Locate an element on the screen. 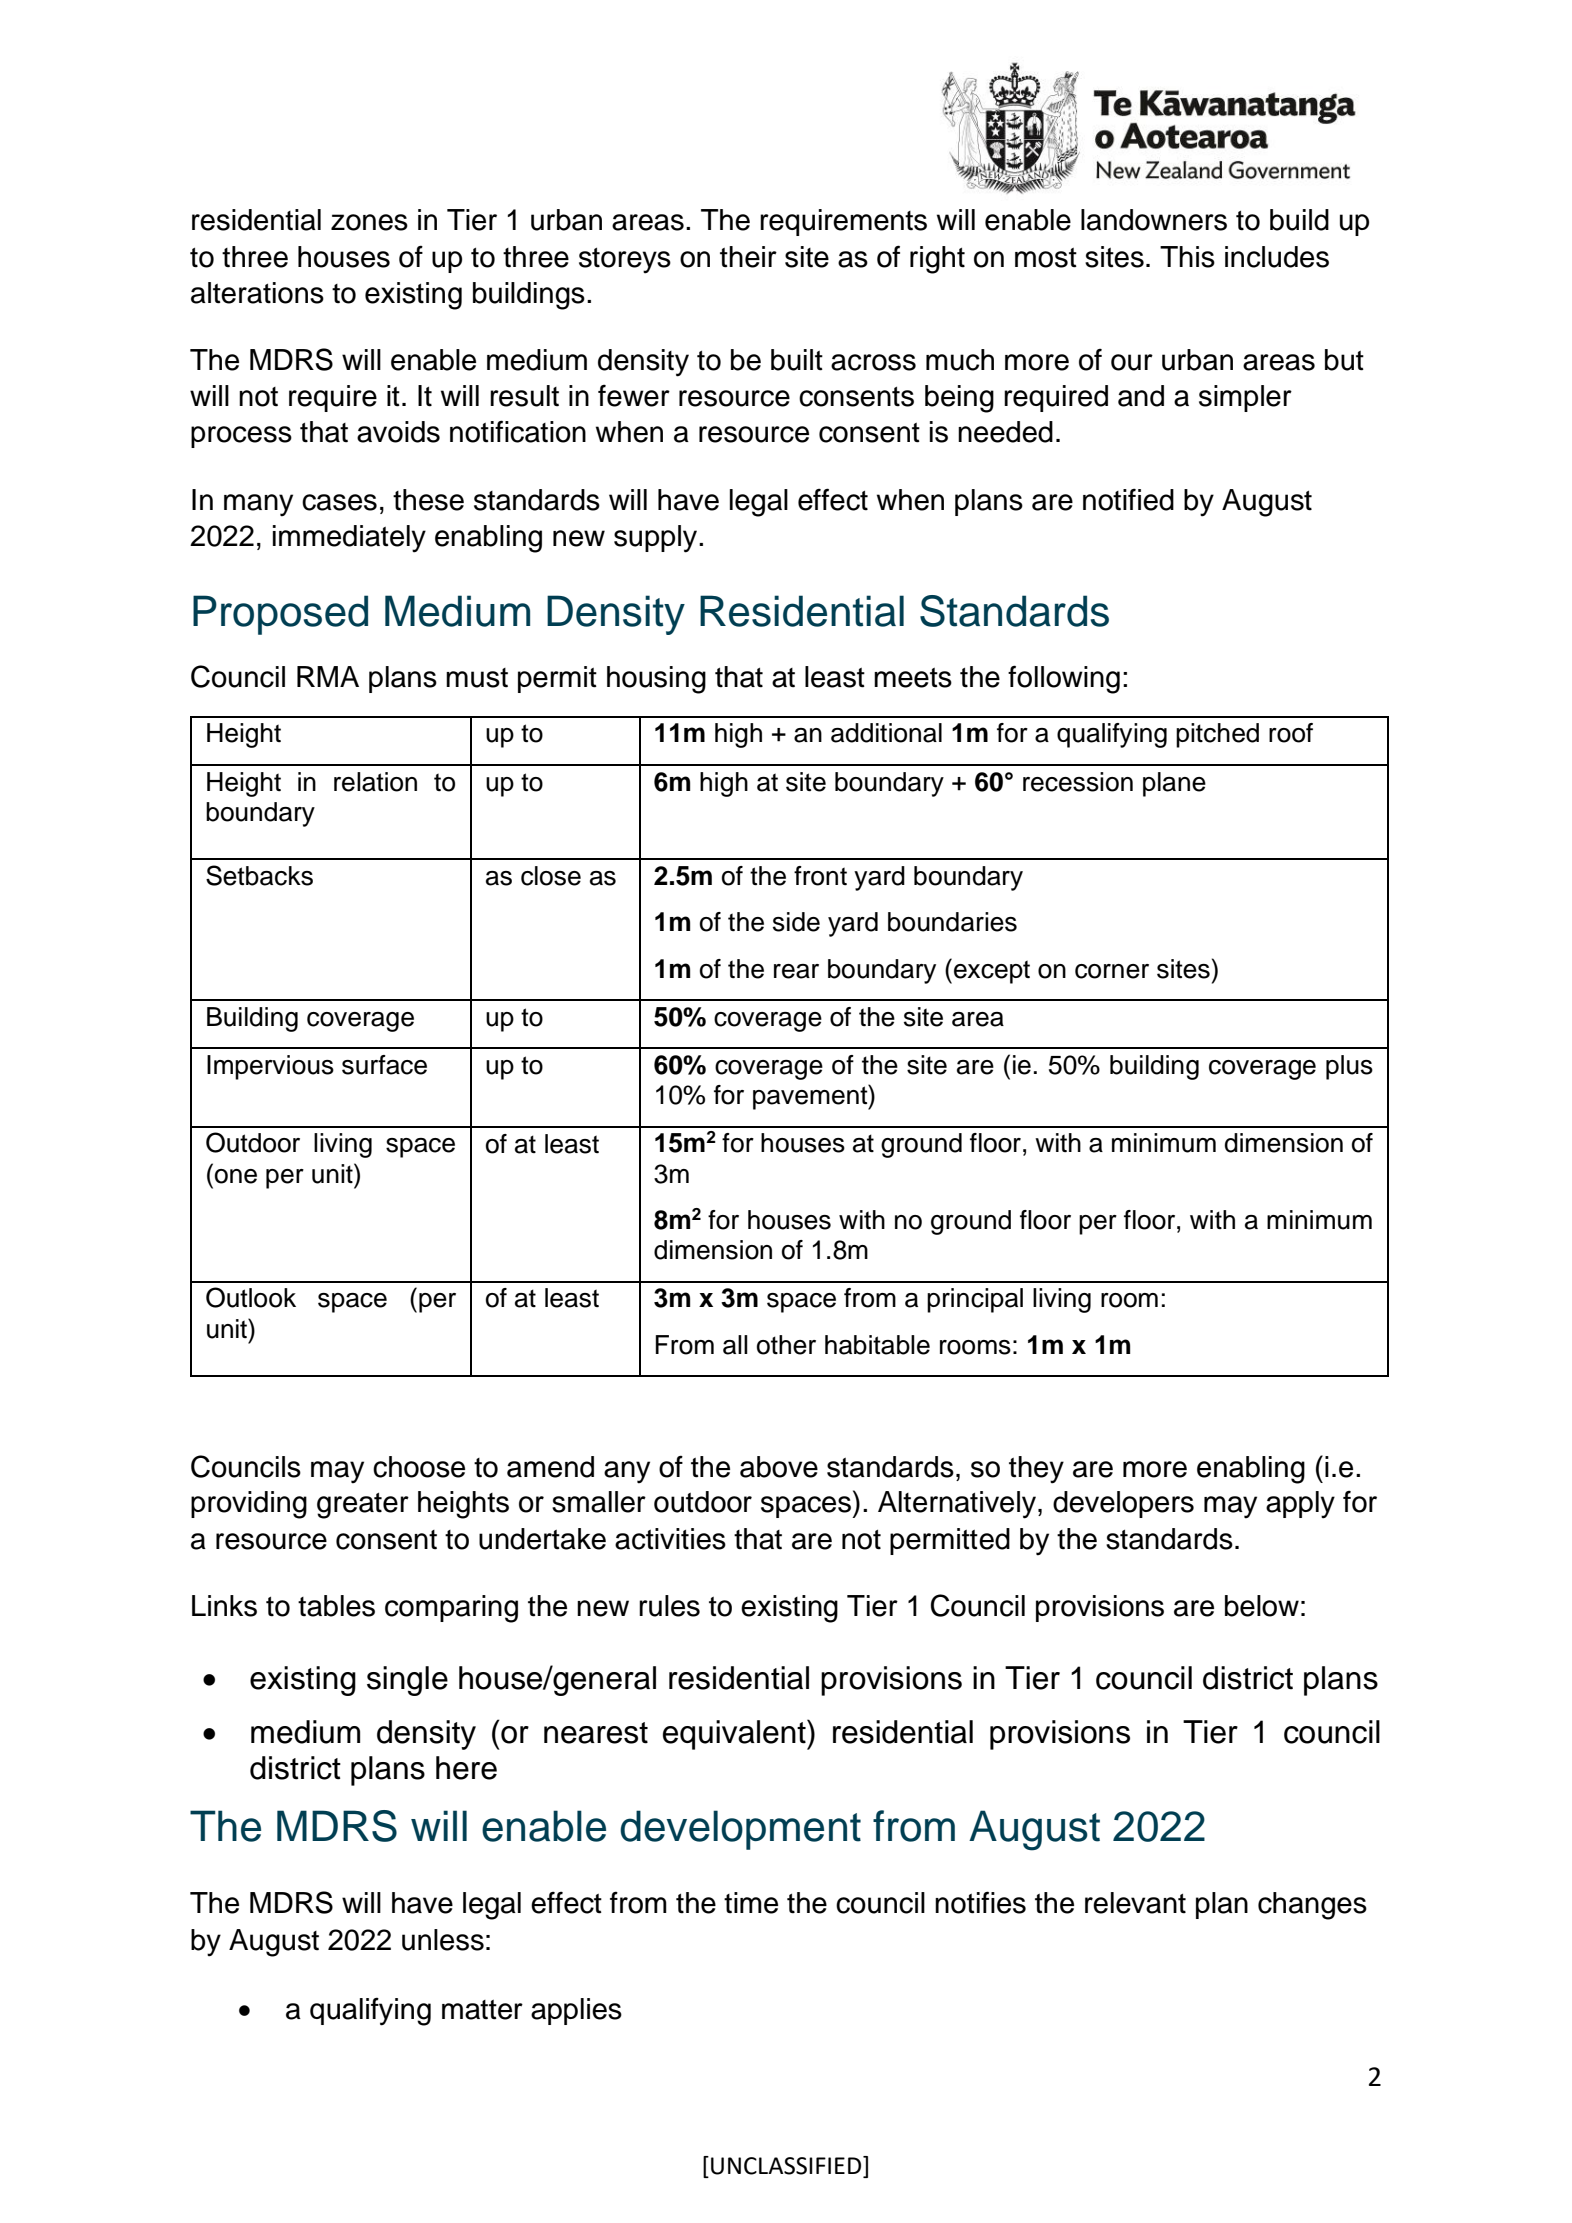  zones is located at coordinates (369, 222).
